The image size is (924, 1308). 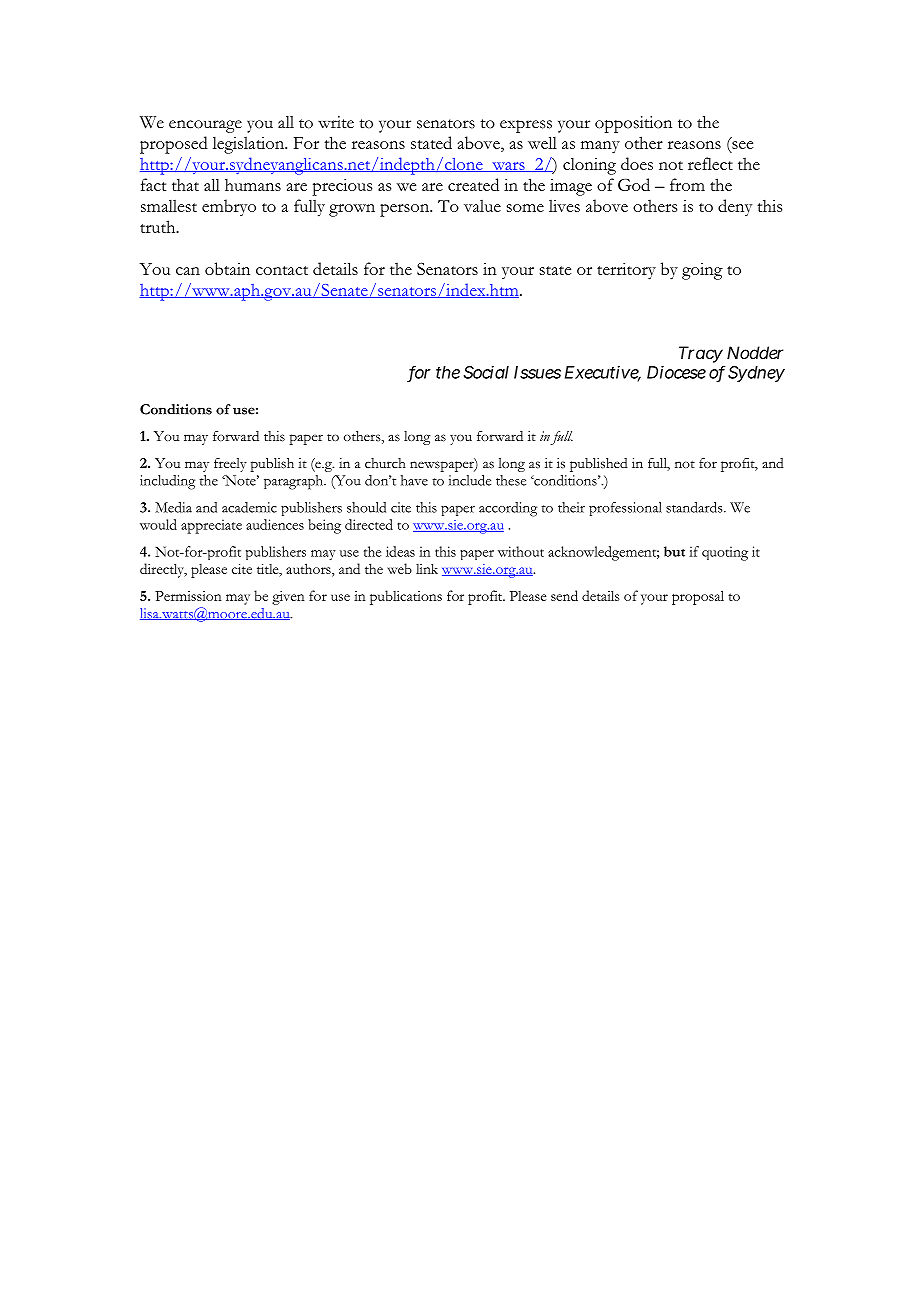 I want to click on Diocese, so click(x=676, y=372).
